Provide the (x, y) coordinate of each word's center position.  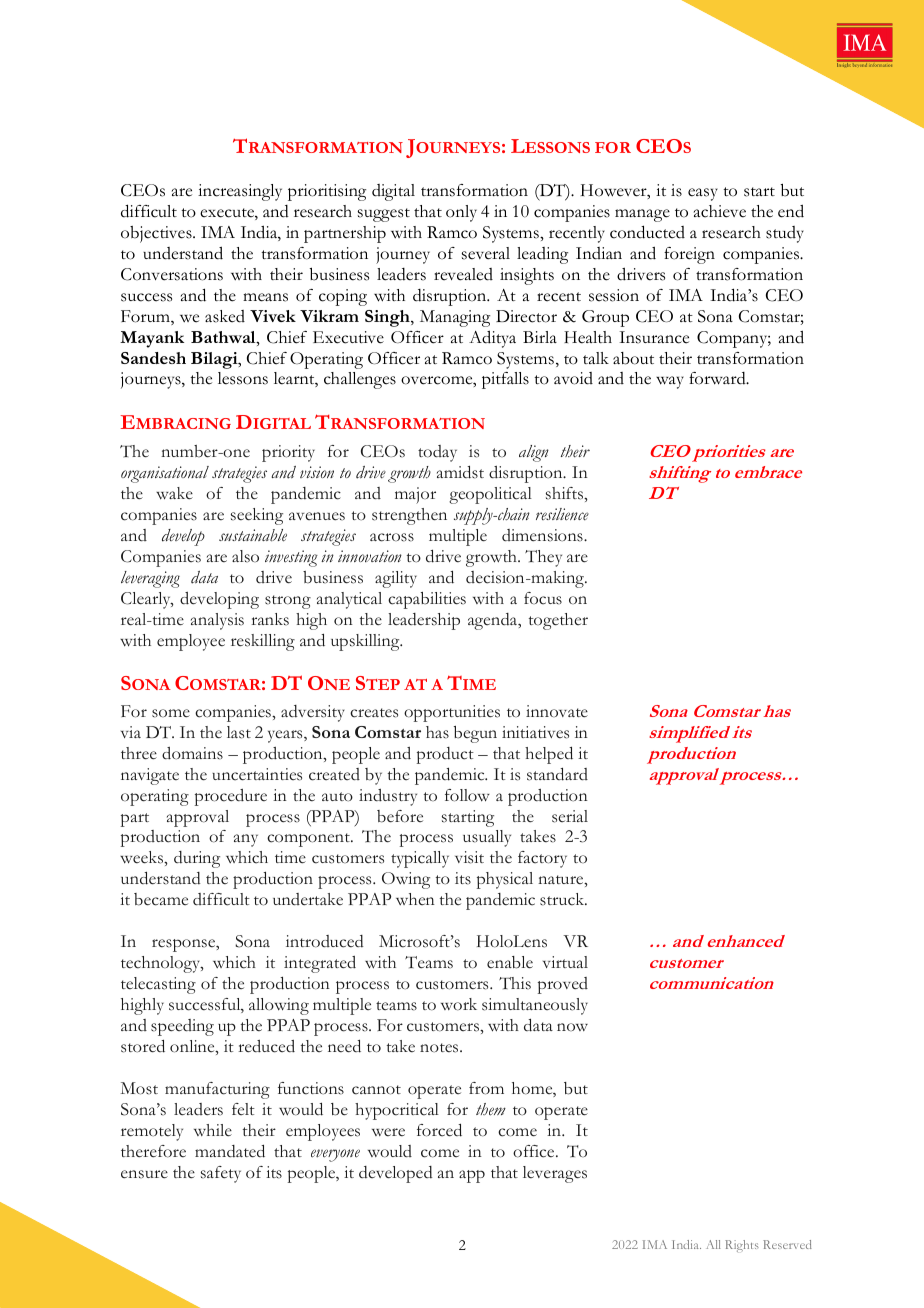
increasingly (240, 192)
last (239, 732)
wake (174, 493)
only (461, 213)
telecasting (158, 985)
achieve (720, 211)
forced (439, 1130)
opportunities (452, 713)
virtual (565, 962)
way (670, 382)
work (459, 1004)
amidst (460, 472)
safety (221, 1174)
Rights (742, 1246)
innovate (557, 711)
